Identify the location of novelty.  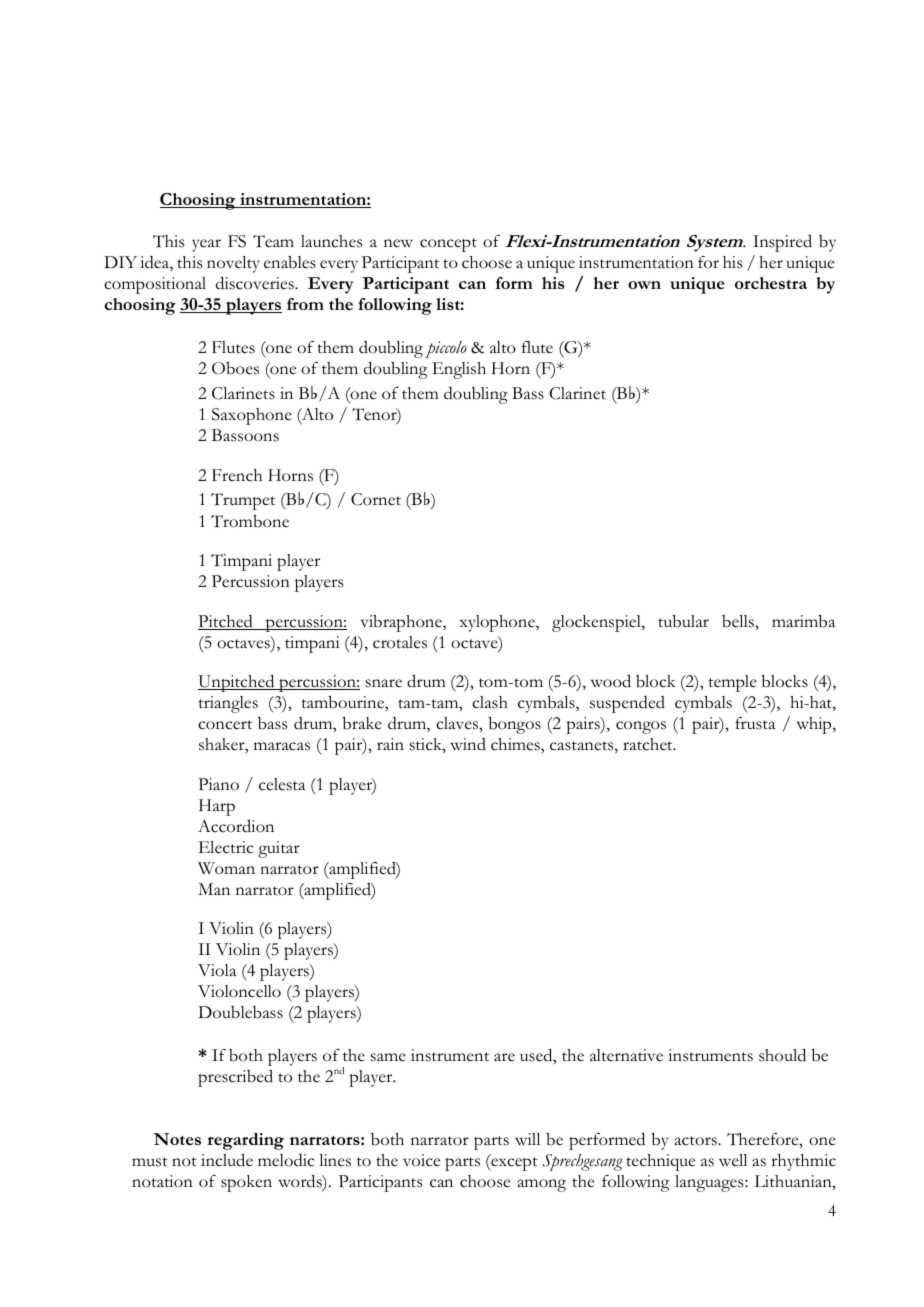
(233, 264).
